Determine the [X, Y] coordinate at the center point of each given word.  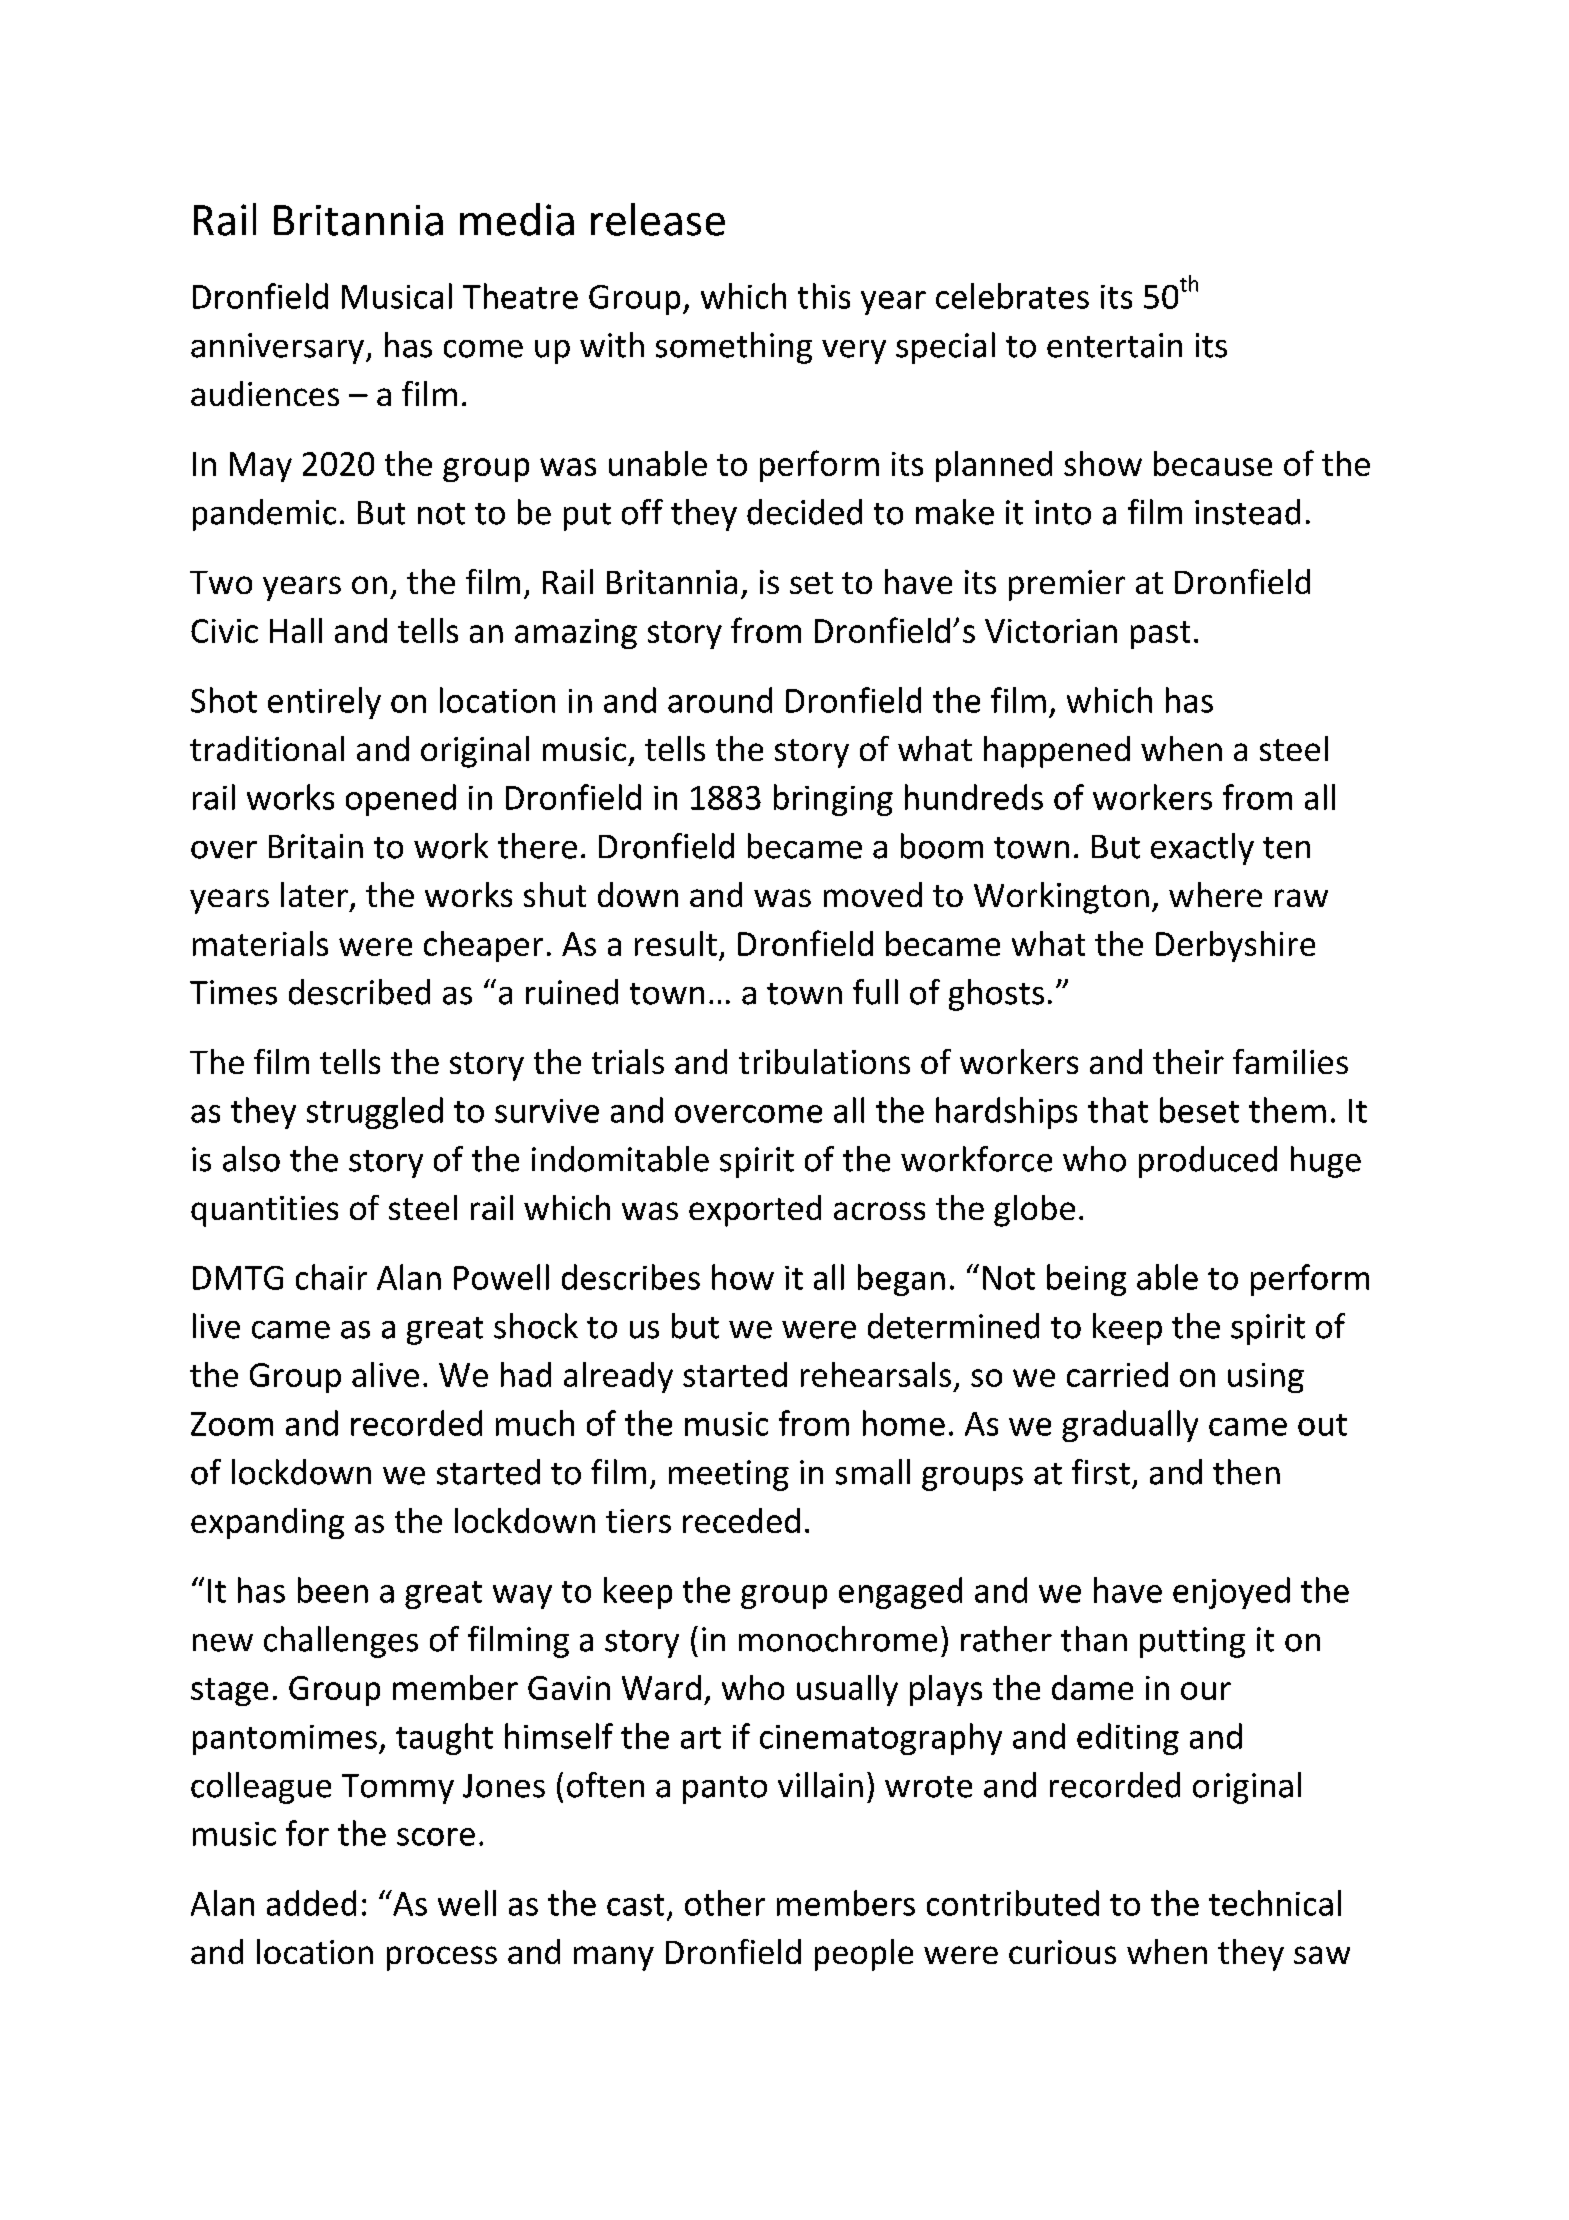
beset [1199, 1110]
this [824, 296]
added [311, 1903]
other [725, 1903]
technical [1275, 1903]
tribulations [824, 1061]
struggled [375, 1113]
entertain [1114, 345]
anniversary [277, 348]
